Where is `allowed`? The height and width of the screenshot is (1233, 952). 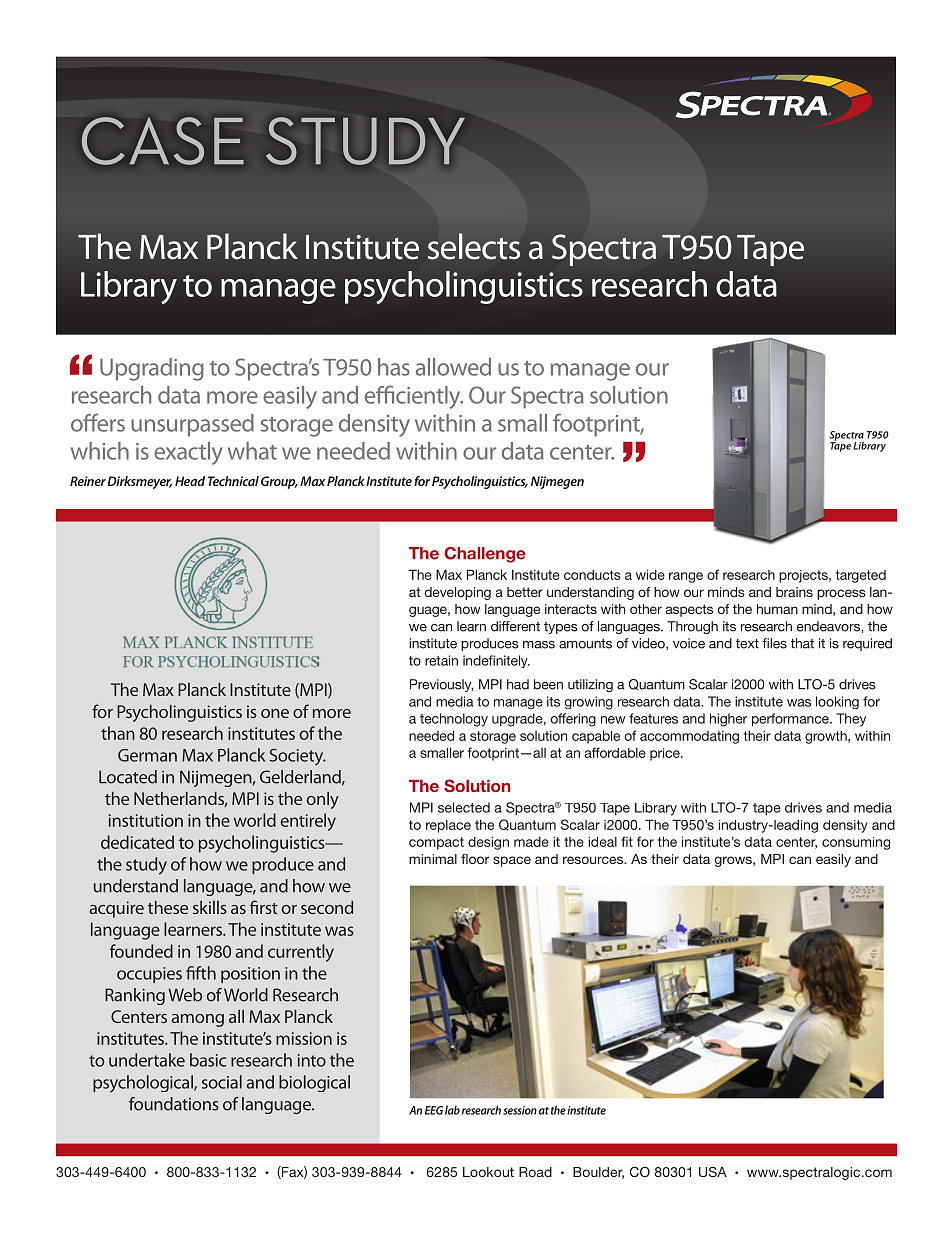 allowed is located at coordinates (453, 367).
